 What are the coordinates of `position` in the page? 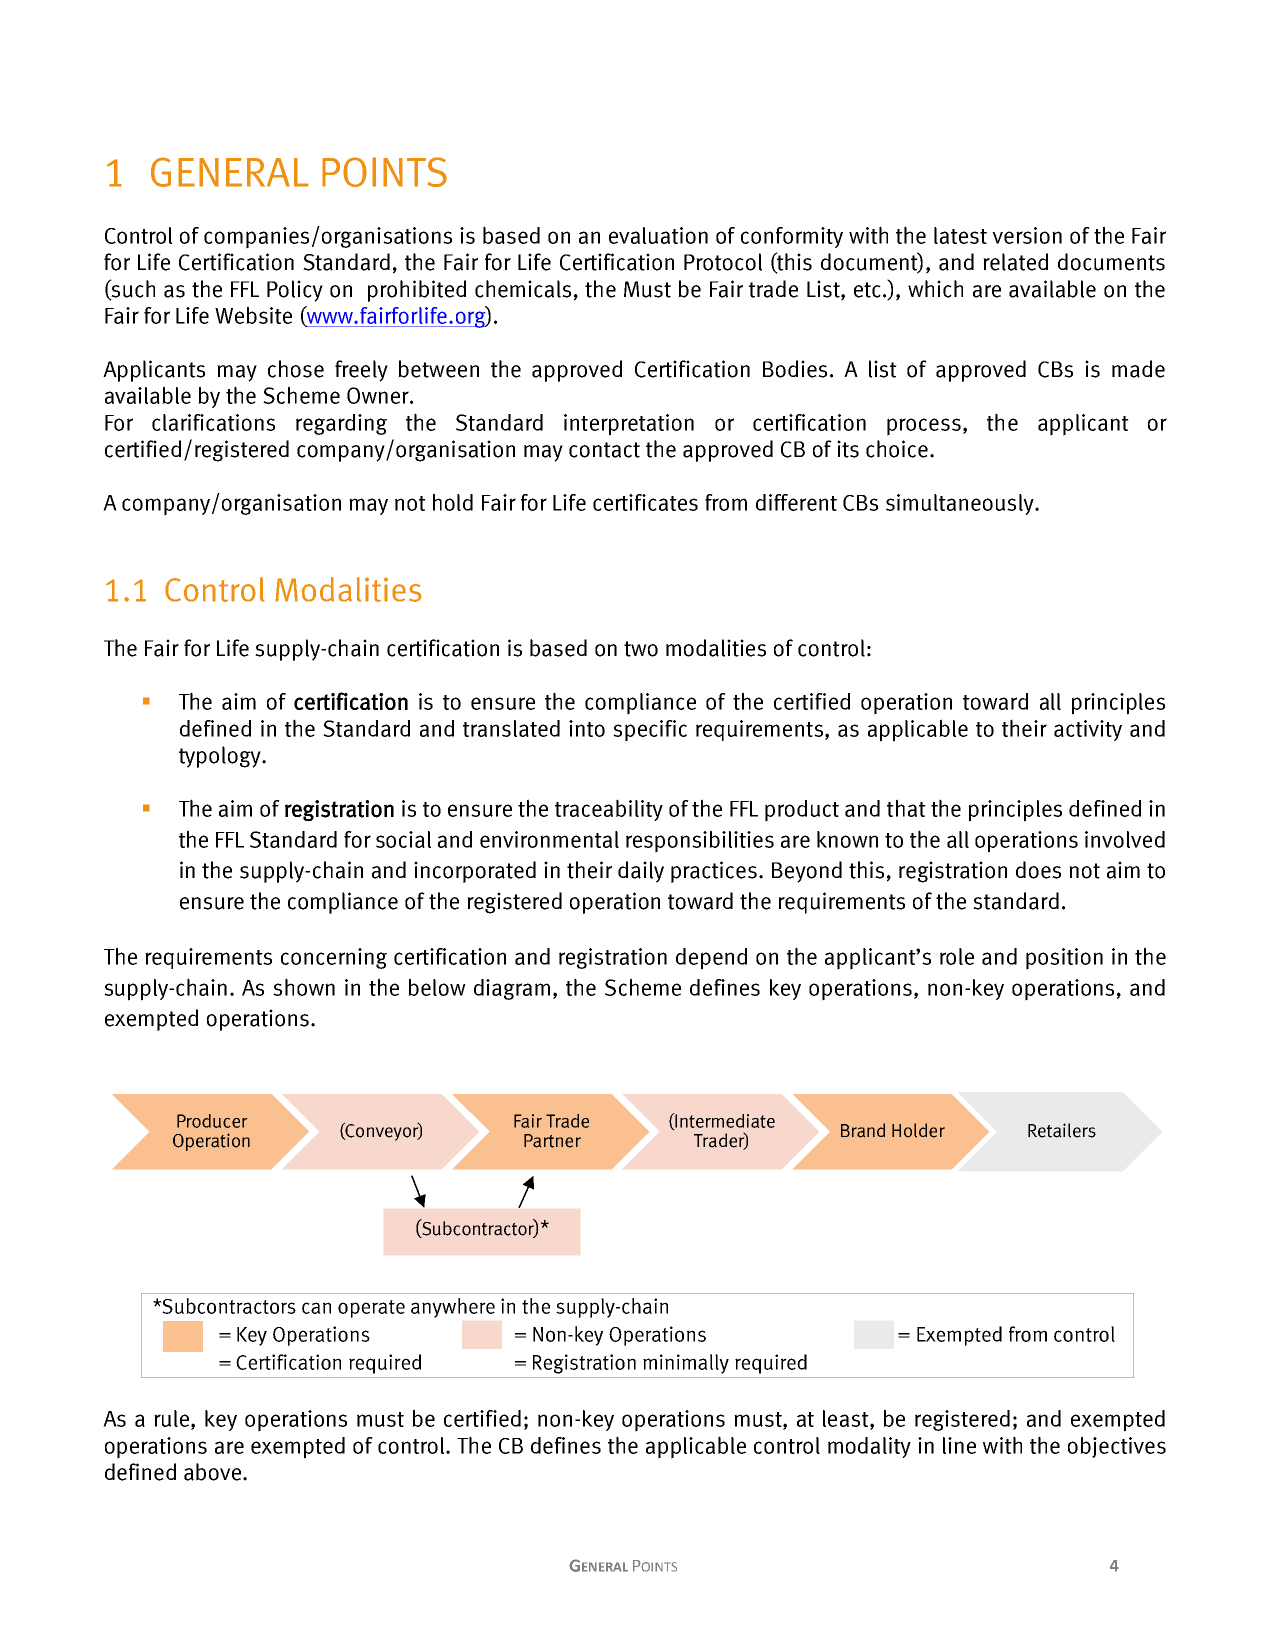 It's located at (1064, 959).
